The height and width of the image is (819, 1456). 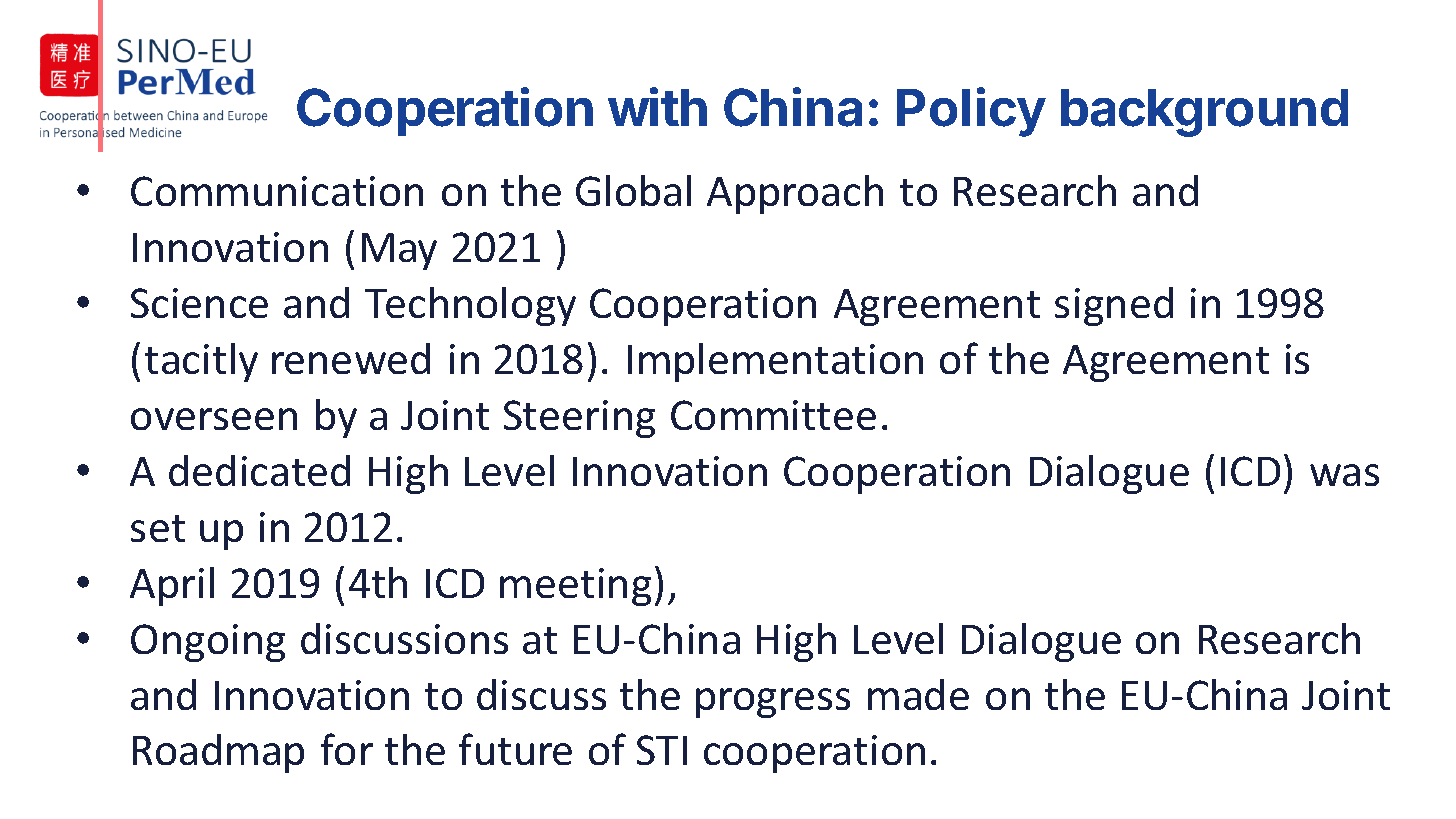 I want to click on April, so click(x=172, y=586).
